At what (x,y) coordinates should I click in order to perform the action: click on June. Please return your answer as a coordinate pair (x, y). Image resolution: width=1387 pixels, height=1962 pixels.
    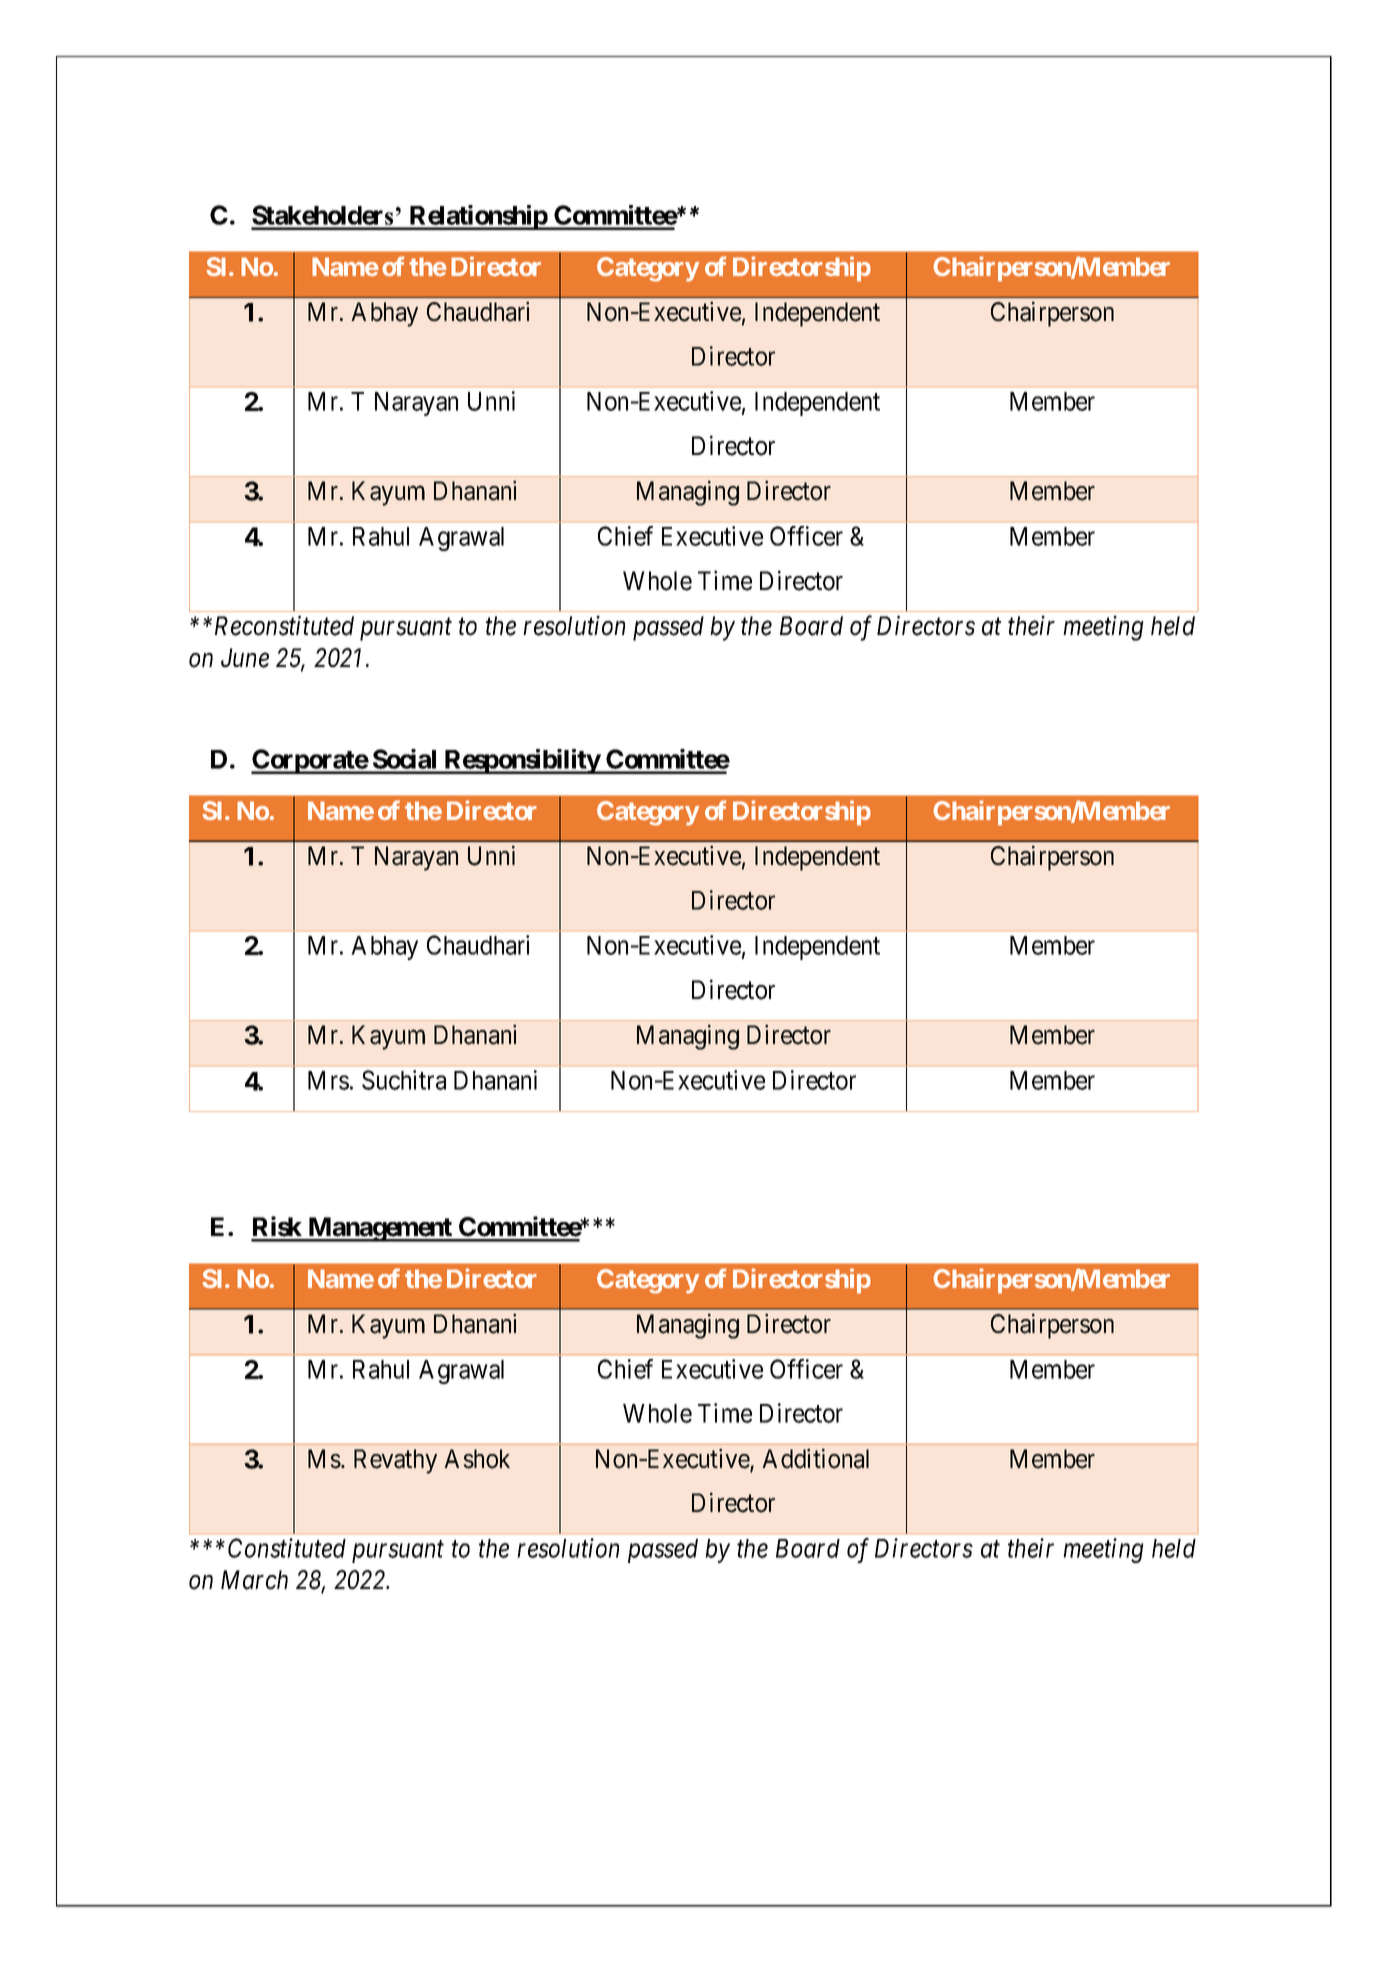
    Looking at the image, I should click on (245, 658).
